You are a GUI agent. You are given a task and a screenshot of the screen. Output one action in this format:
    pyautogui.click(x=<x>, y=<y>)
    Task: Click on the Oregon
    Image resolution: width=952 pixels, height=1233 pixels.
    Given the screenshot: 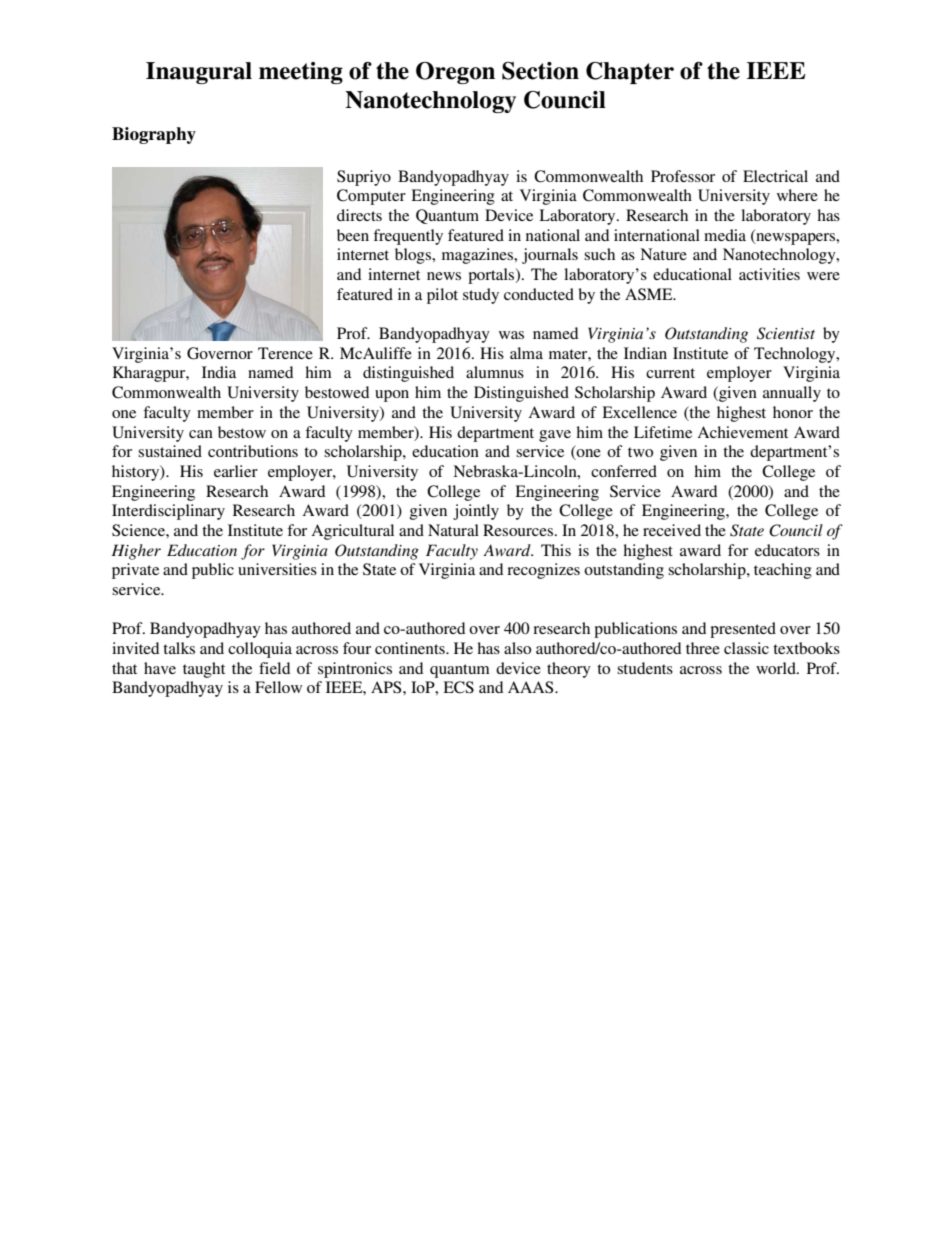 What is the action you would take?
    pyautogui.click(x=455, y=73)
